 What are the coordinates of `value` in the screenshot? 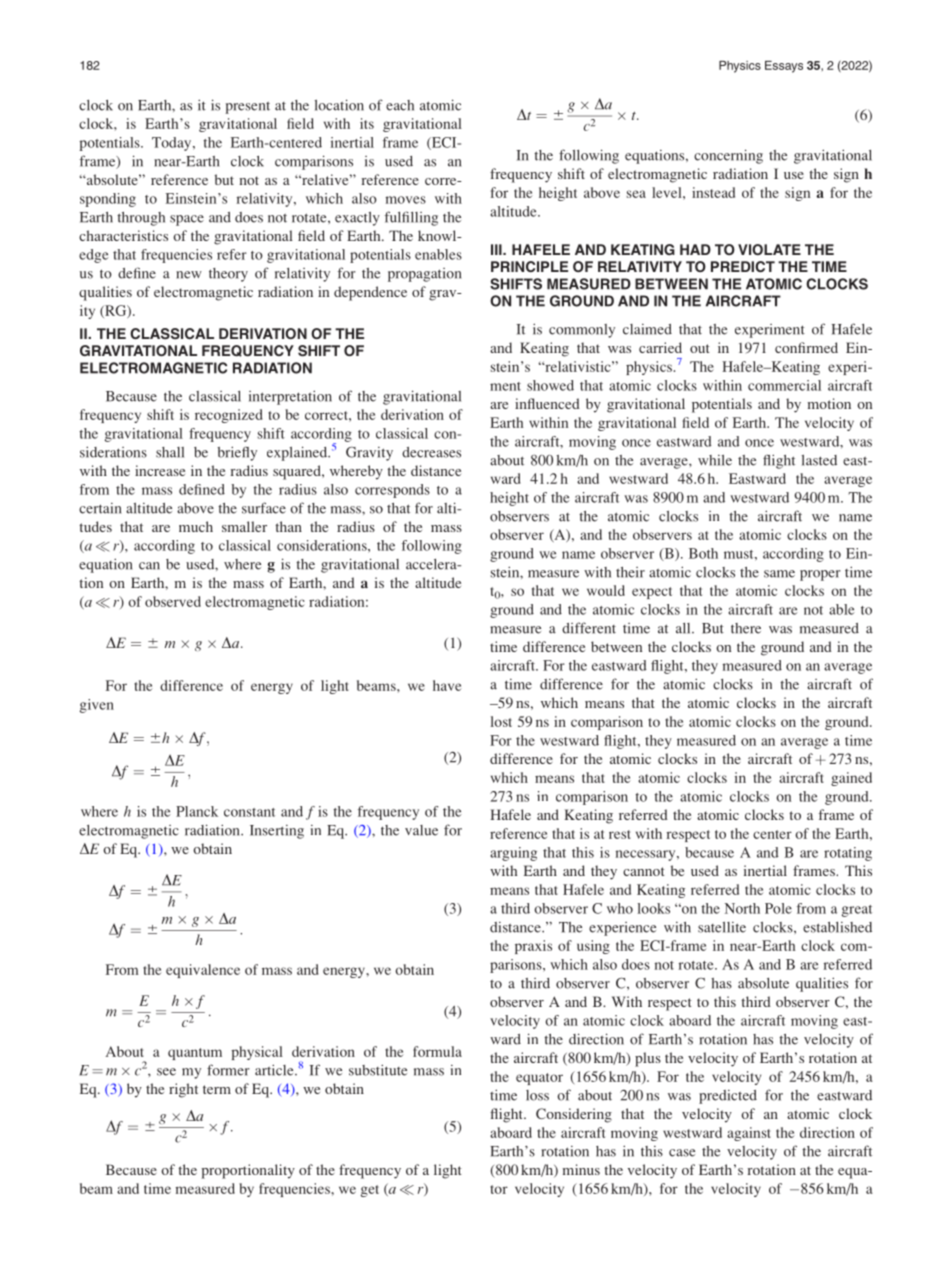 It's located at (421, 830).
